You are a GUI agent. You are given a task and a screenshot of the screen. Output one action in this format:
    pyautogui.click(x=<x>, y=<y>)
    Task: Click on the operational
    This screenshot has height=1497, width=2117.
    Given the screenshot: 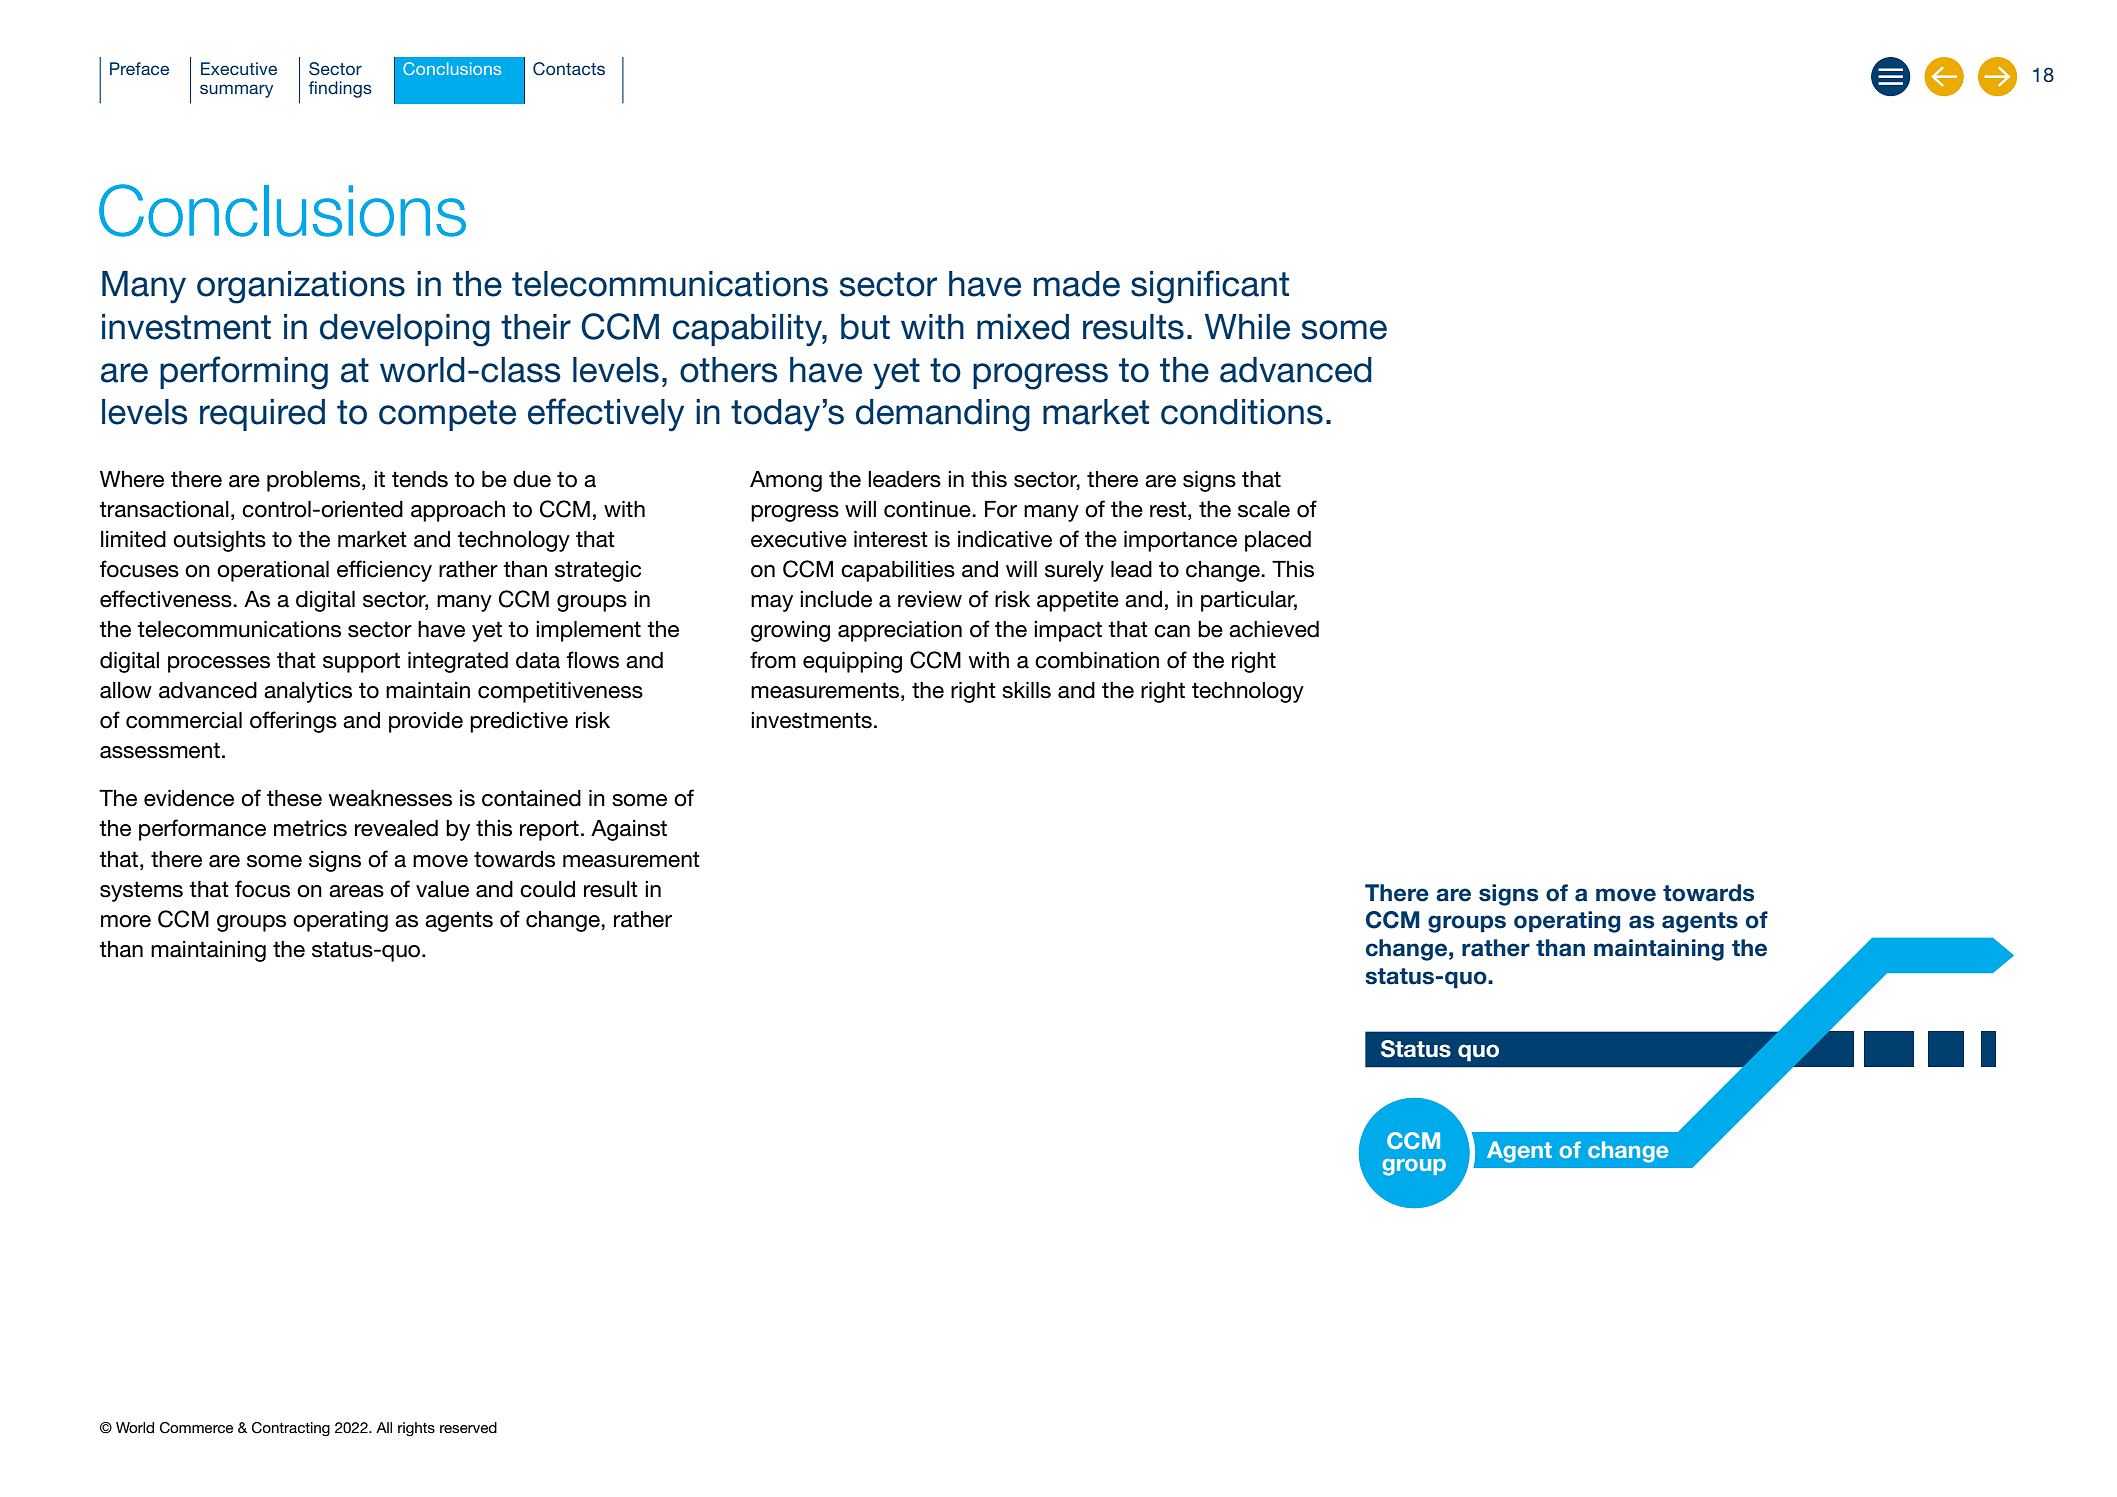 What is the action you would take?
    pyautogui.click(x=273, y=571)
